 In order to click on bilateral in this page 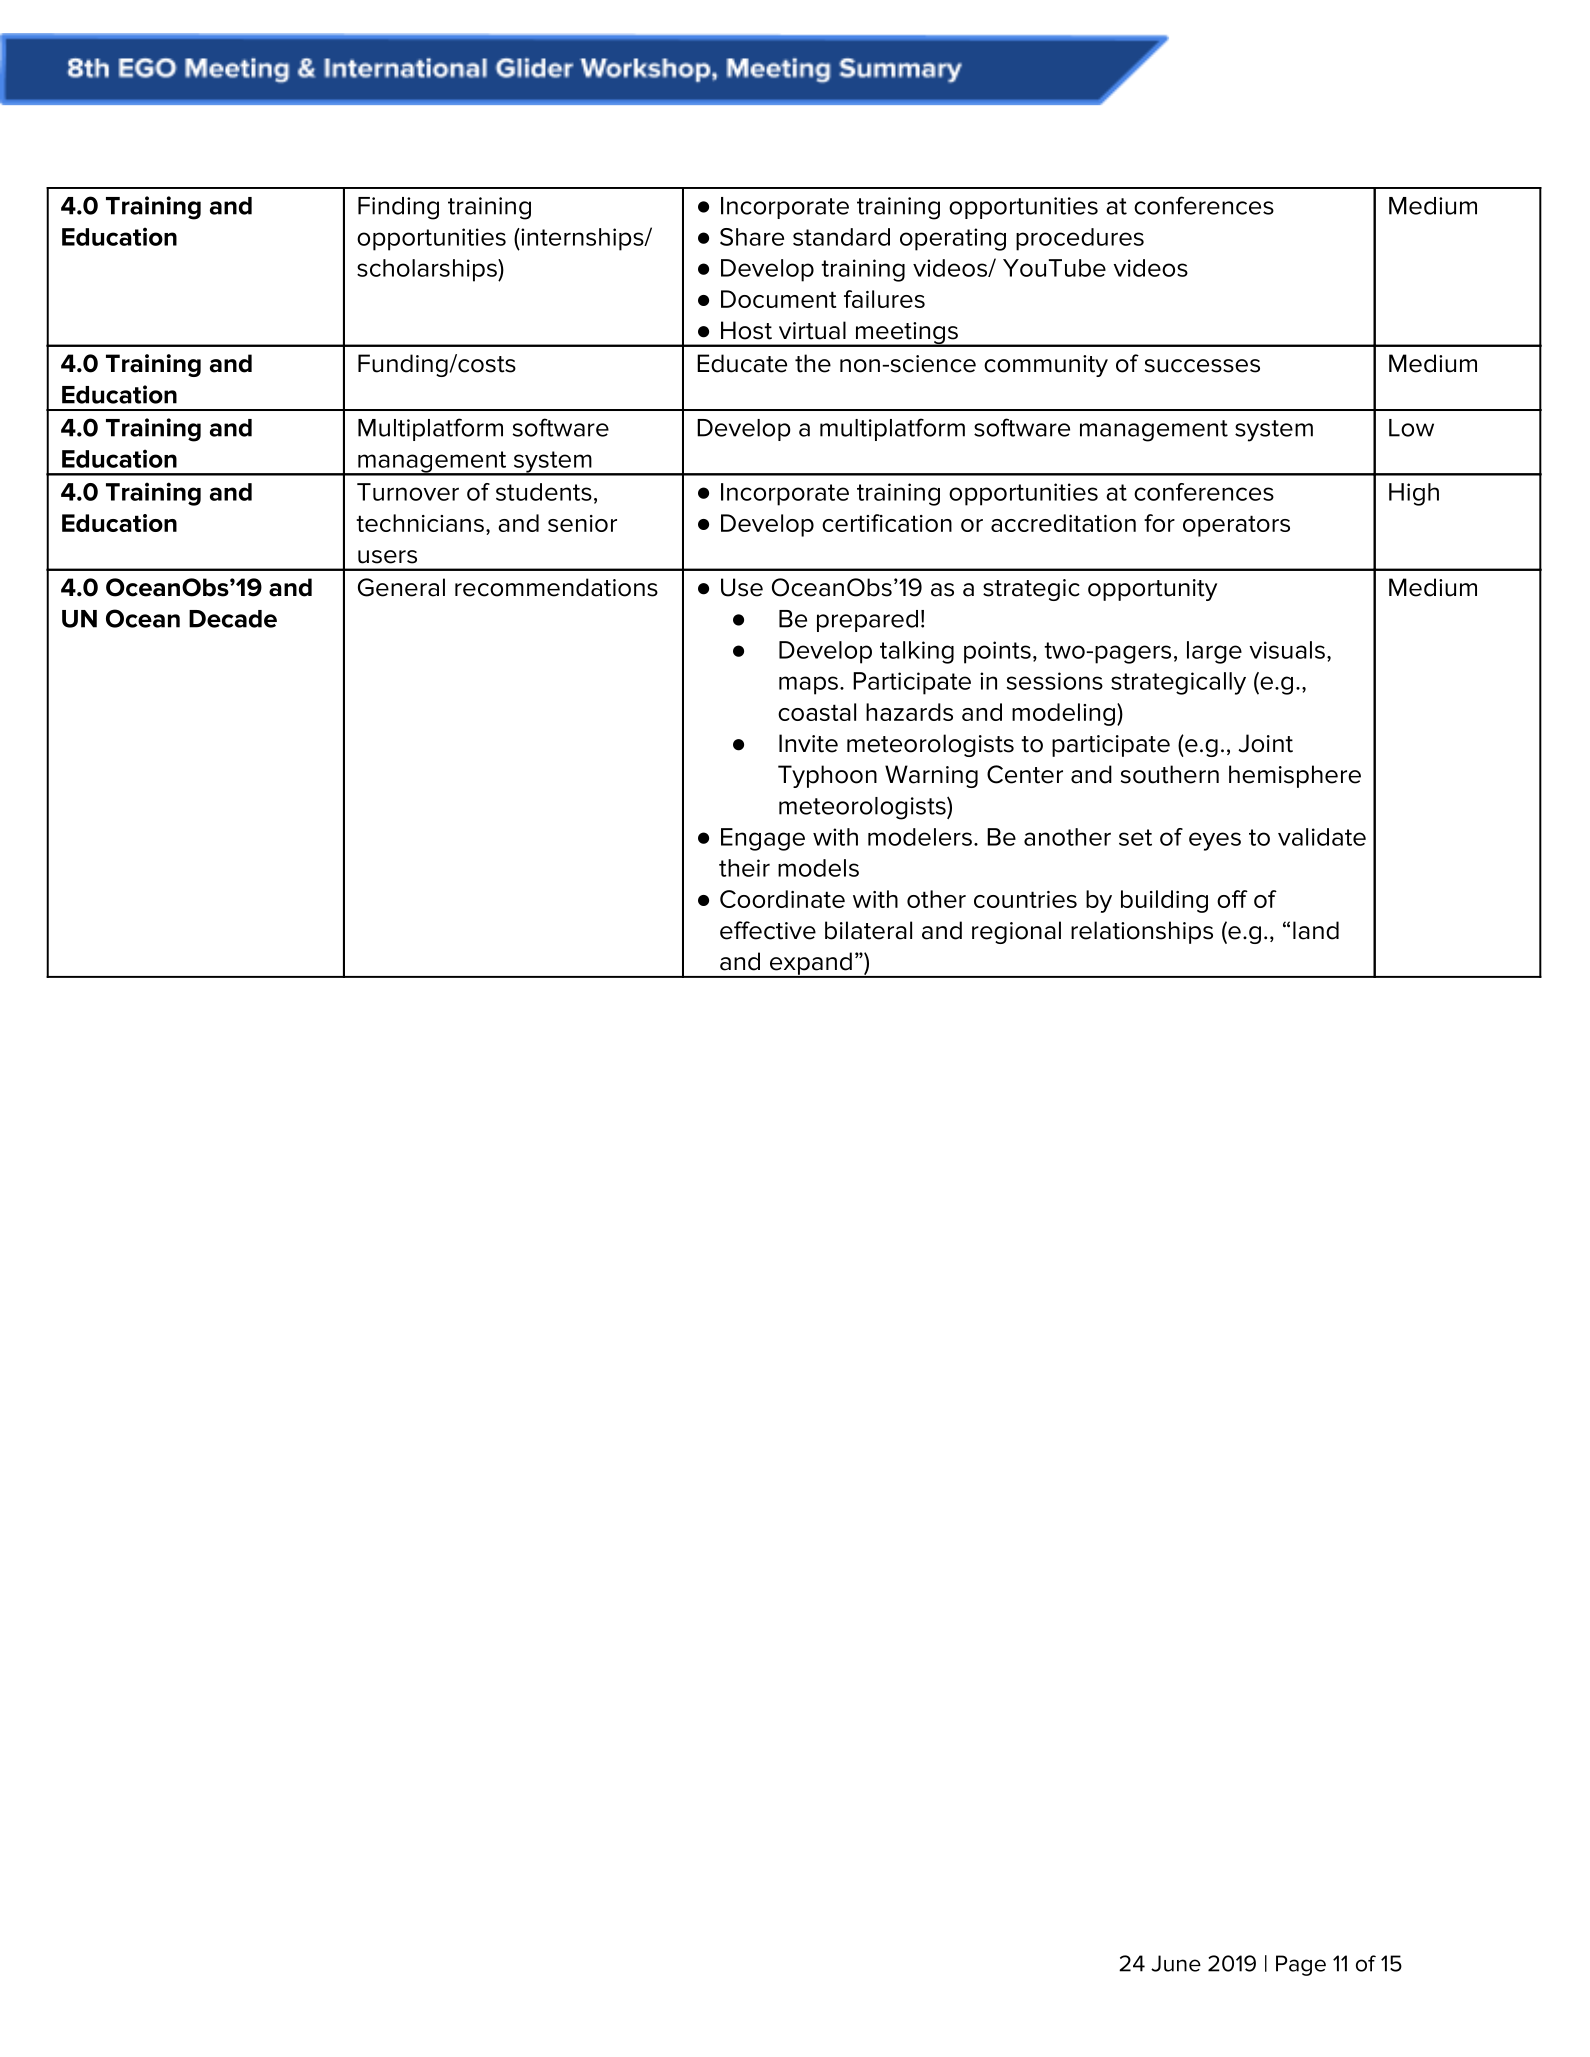, I will do `click(868, 930)`.
